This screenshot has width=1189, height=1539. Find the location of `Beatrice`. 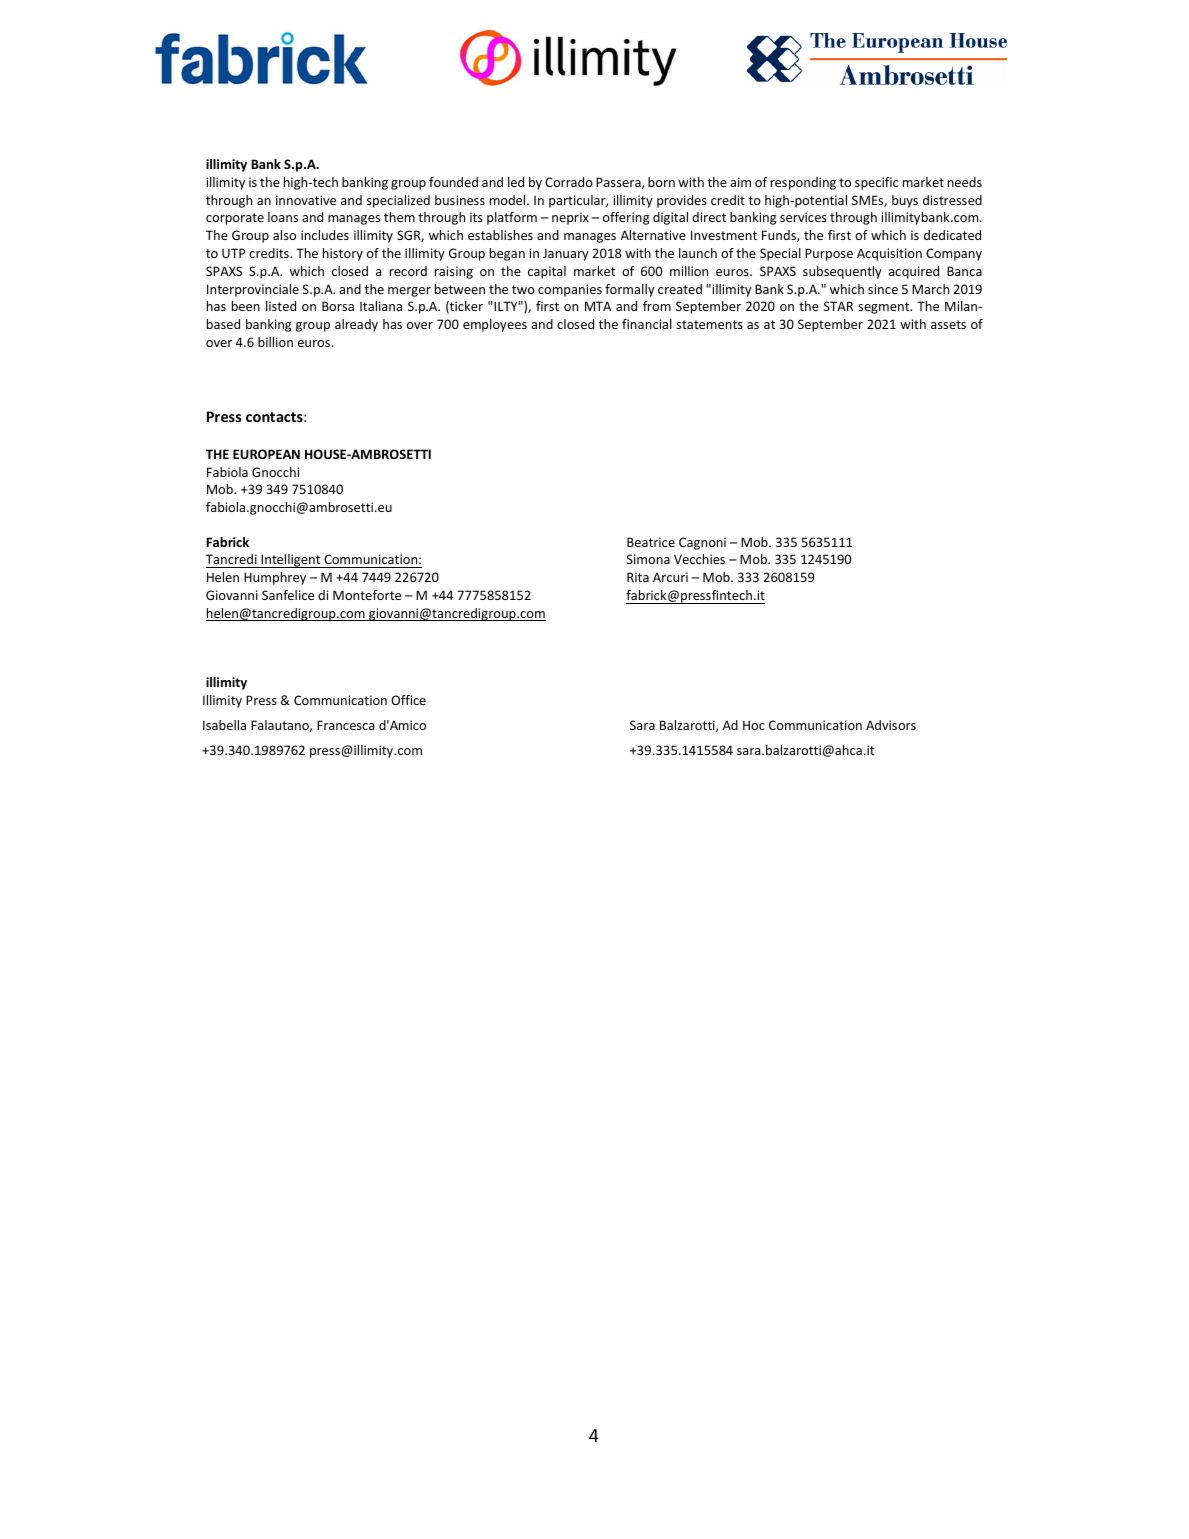

Beatrice is located at coordinates (651, 542).
